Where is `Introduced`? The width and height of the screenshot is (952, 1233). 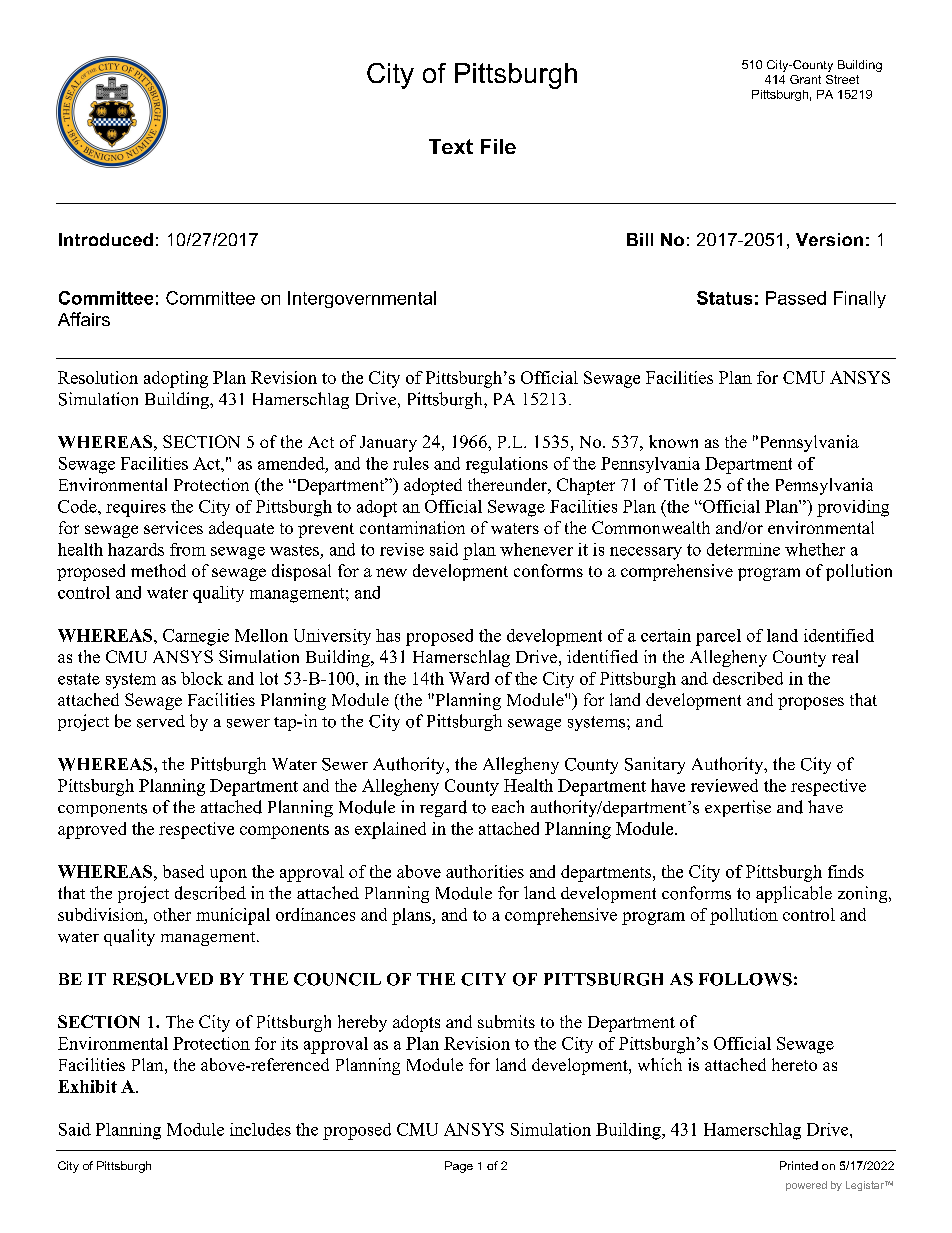
Introduced is located at coordinates (106, 239).
